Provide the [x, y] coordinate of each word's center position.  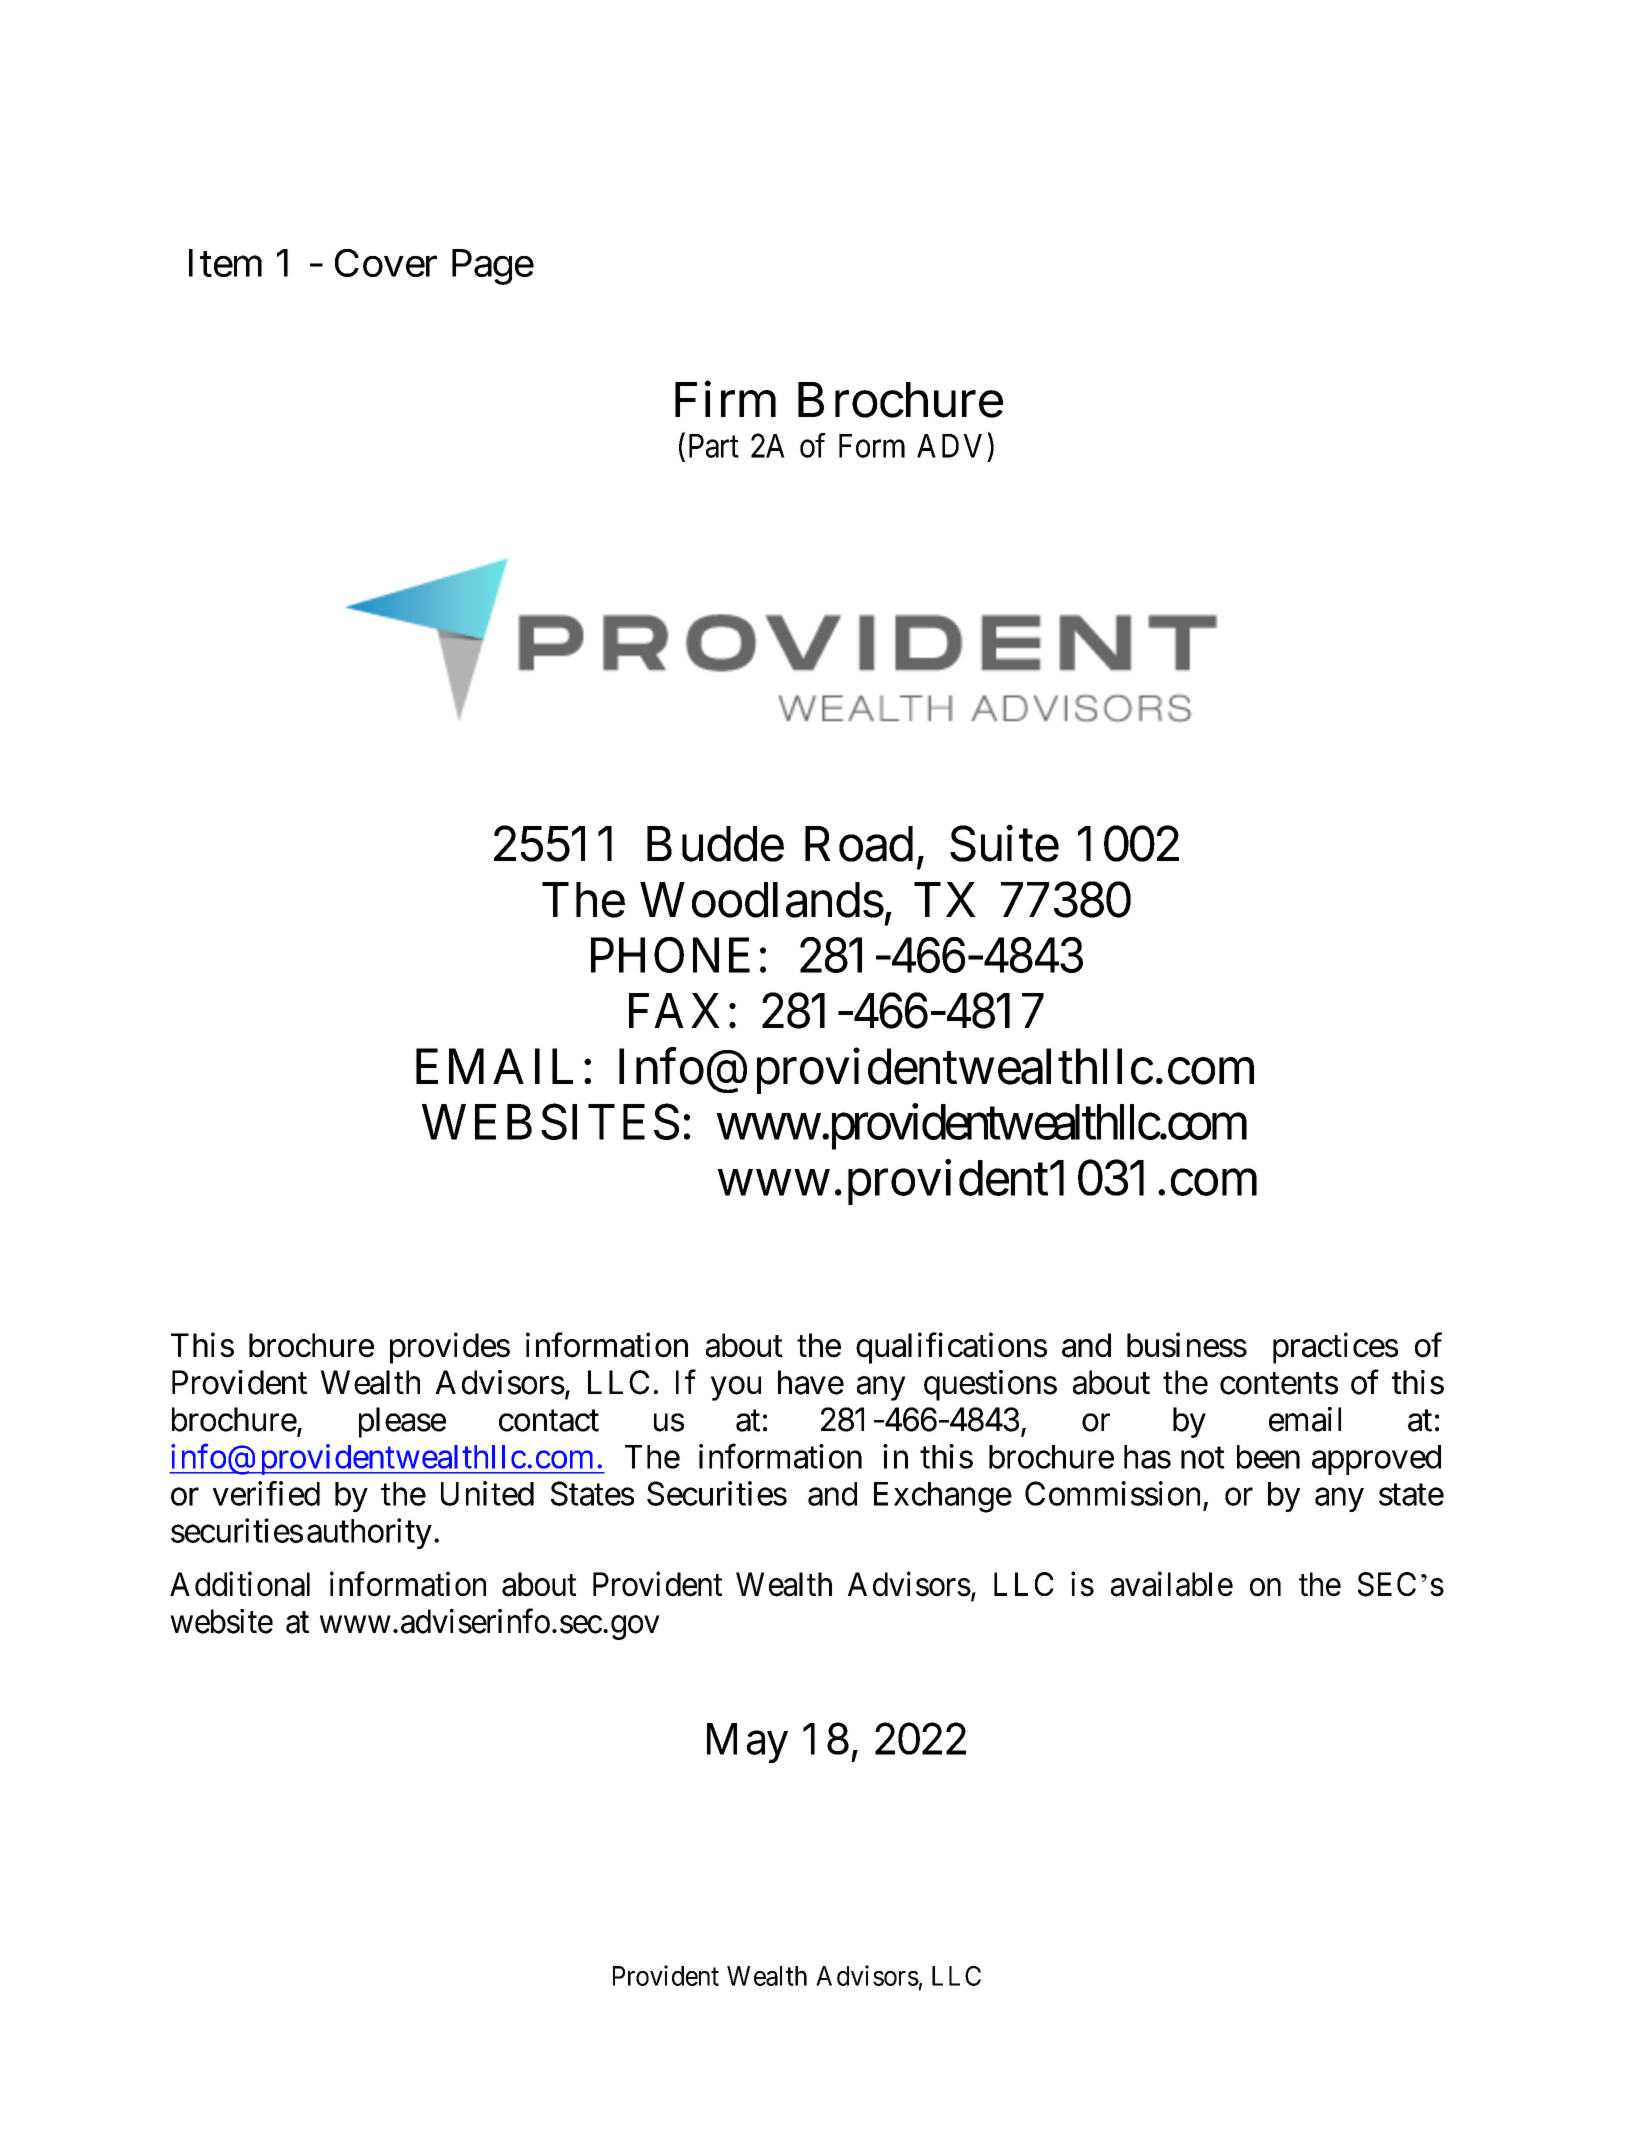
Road [859, 844]
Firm [725, 399]
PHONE [670, 955]
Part [714, 446]
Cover [386, 263]
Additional [240, 1584]
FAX [674, 1010]
